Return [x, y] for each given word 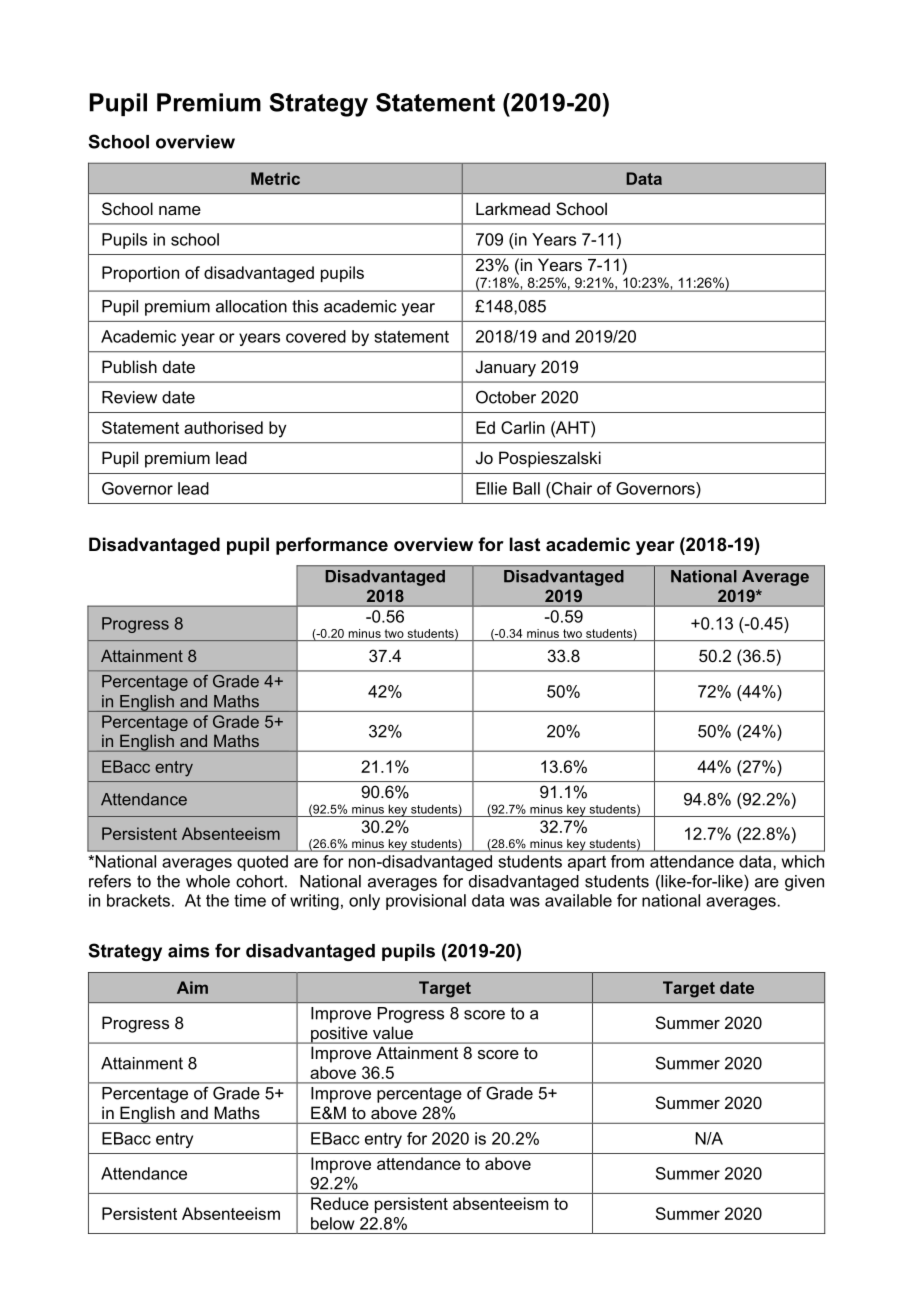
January [506, 368]
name [180, 210]
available [578, 900]
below [333, 1223]
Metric [275, 178]
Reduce [340, 1203]
